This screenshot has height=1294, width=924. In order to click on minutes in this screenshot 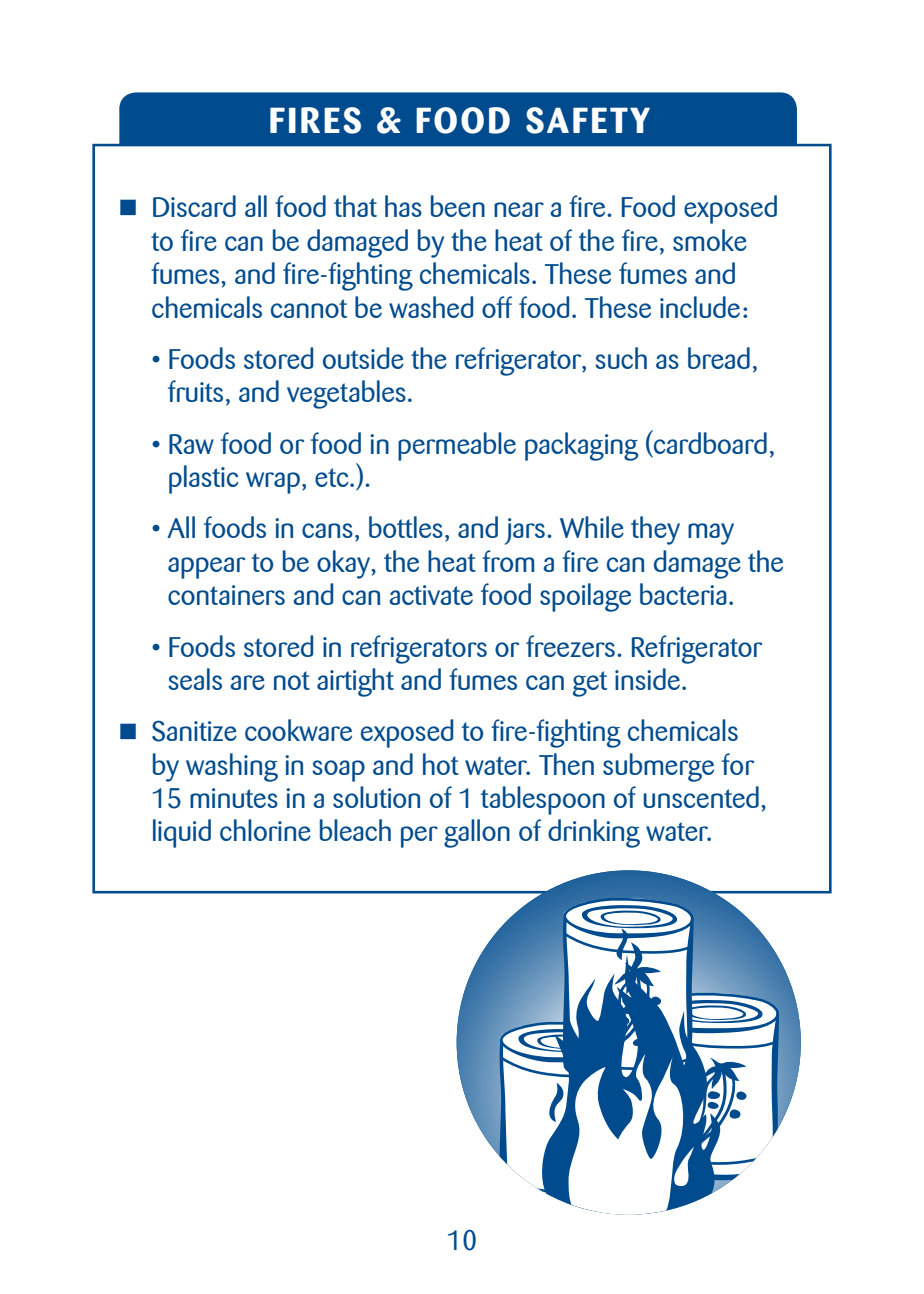, I will do `click(234, 798)`.
